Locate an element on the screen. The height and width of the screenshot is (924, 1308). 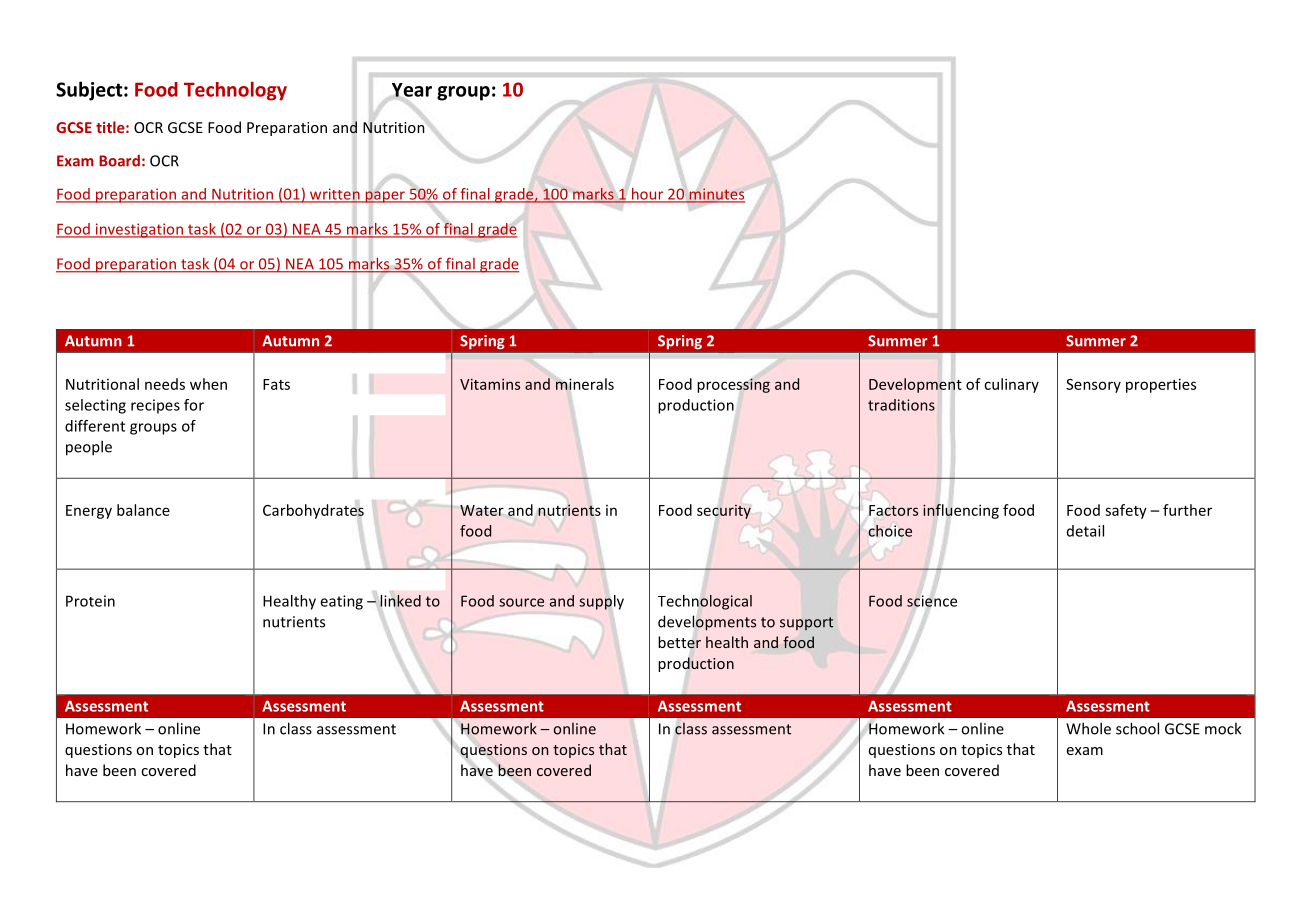
security is located at coordinates (724, 512).
